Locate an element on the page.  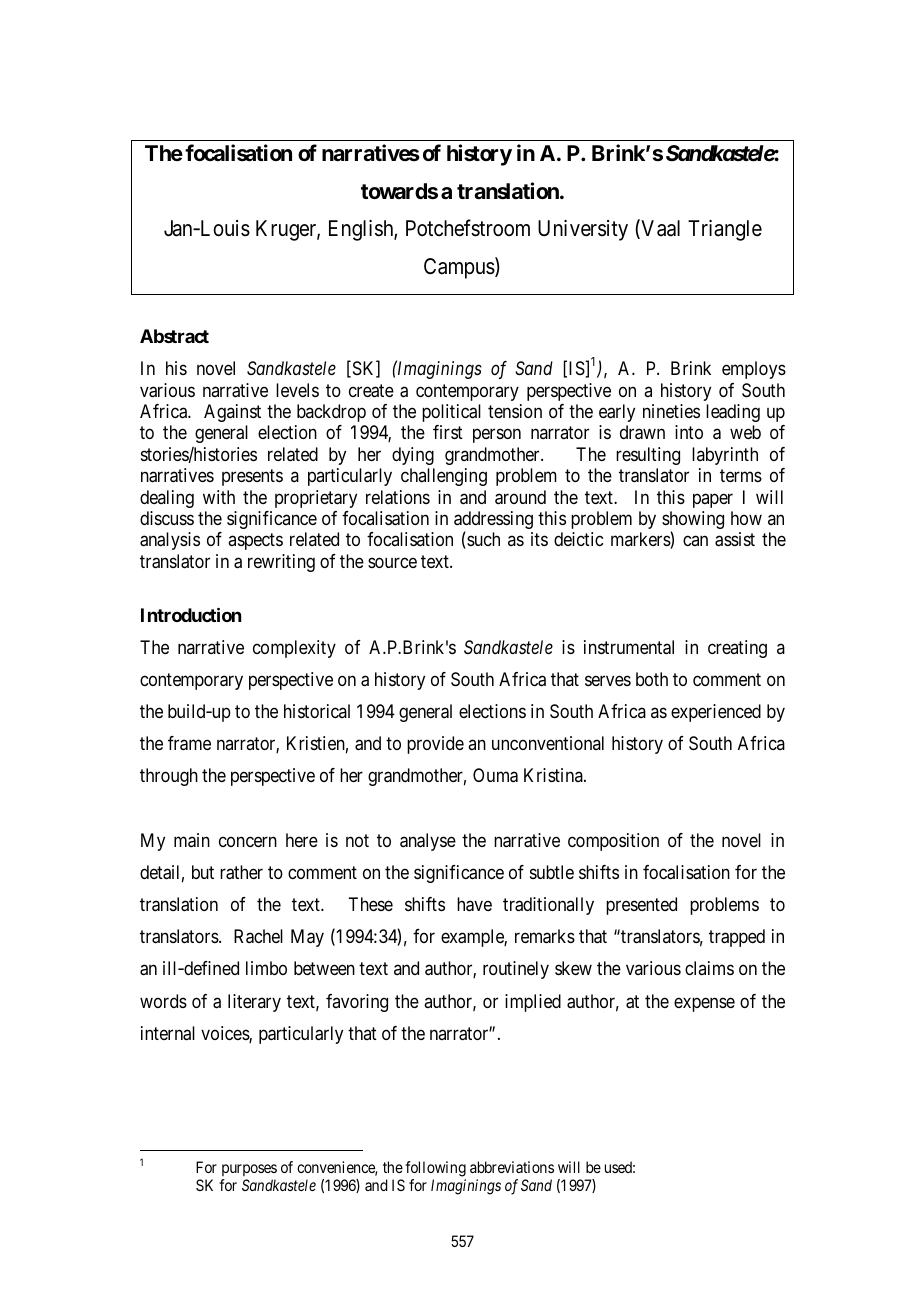
Abstract is located at coordinates (174, 336).
